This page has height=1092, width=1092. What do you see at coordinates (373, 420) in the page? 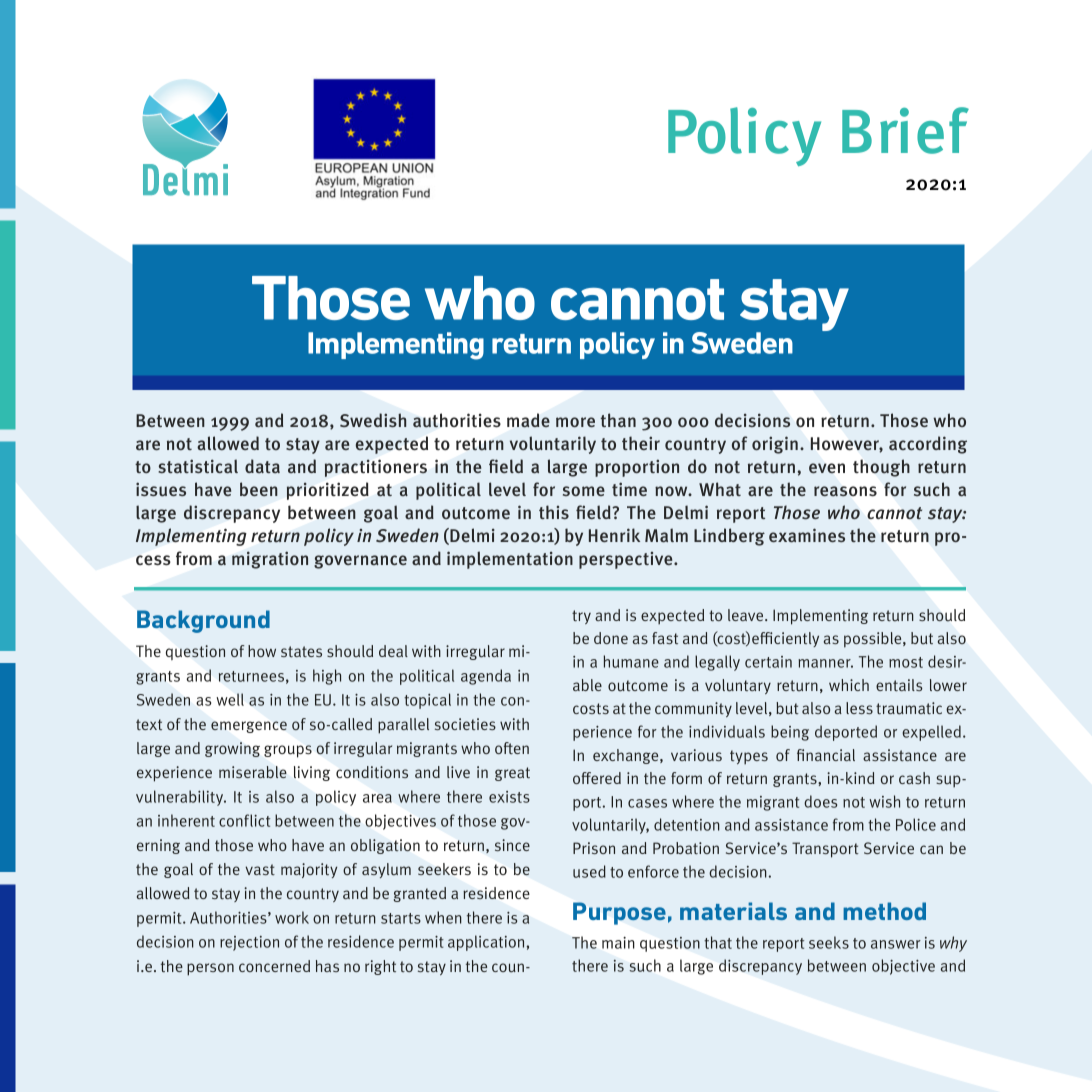
I see `Swedish` at bounding box center [373, 420].
